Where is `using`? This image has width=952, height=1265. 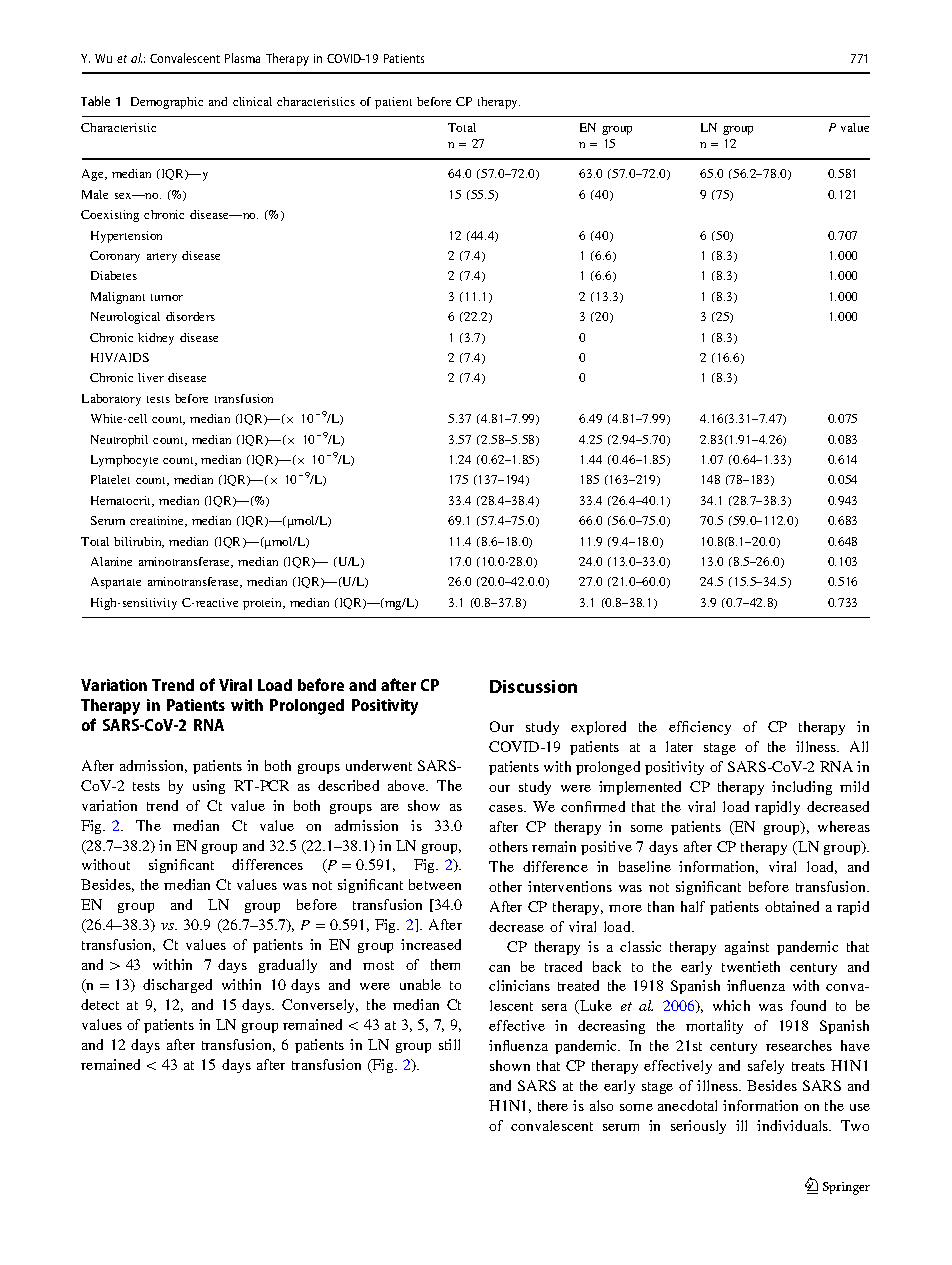
using is located at coordinates (209, 787).
